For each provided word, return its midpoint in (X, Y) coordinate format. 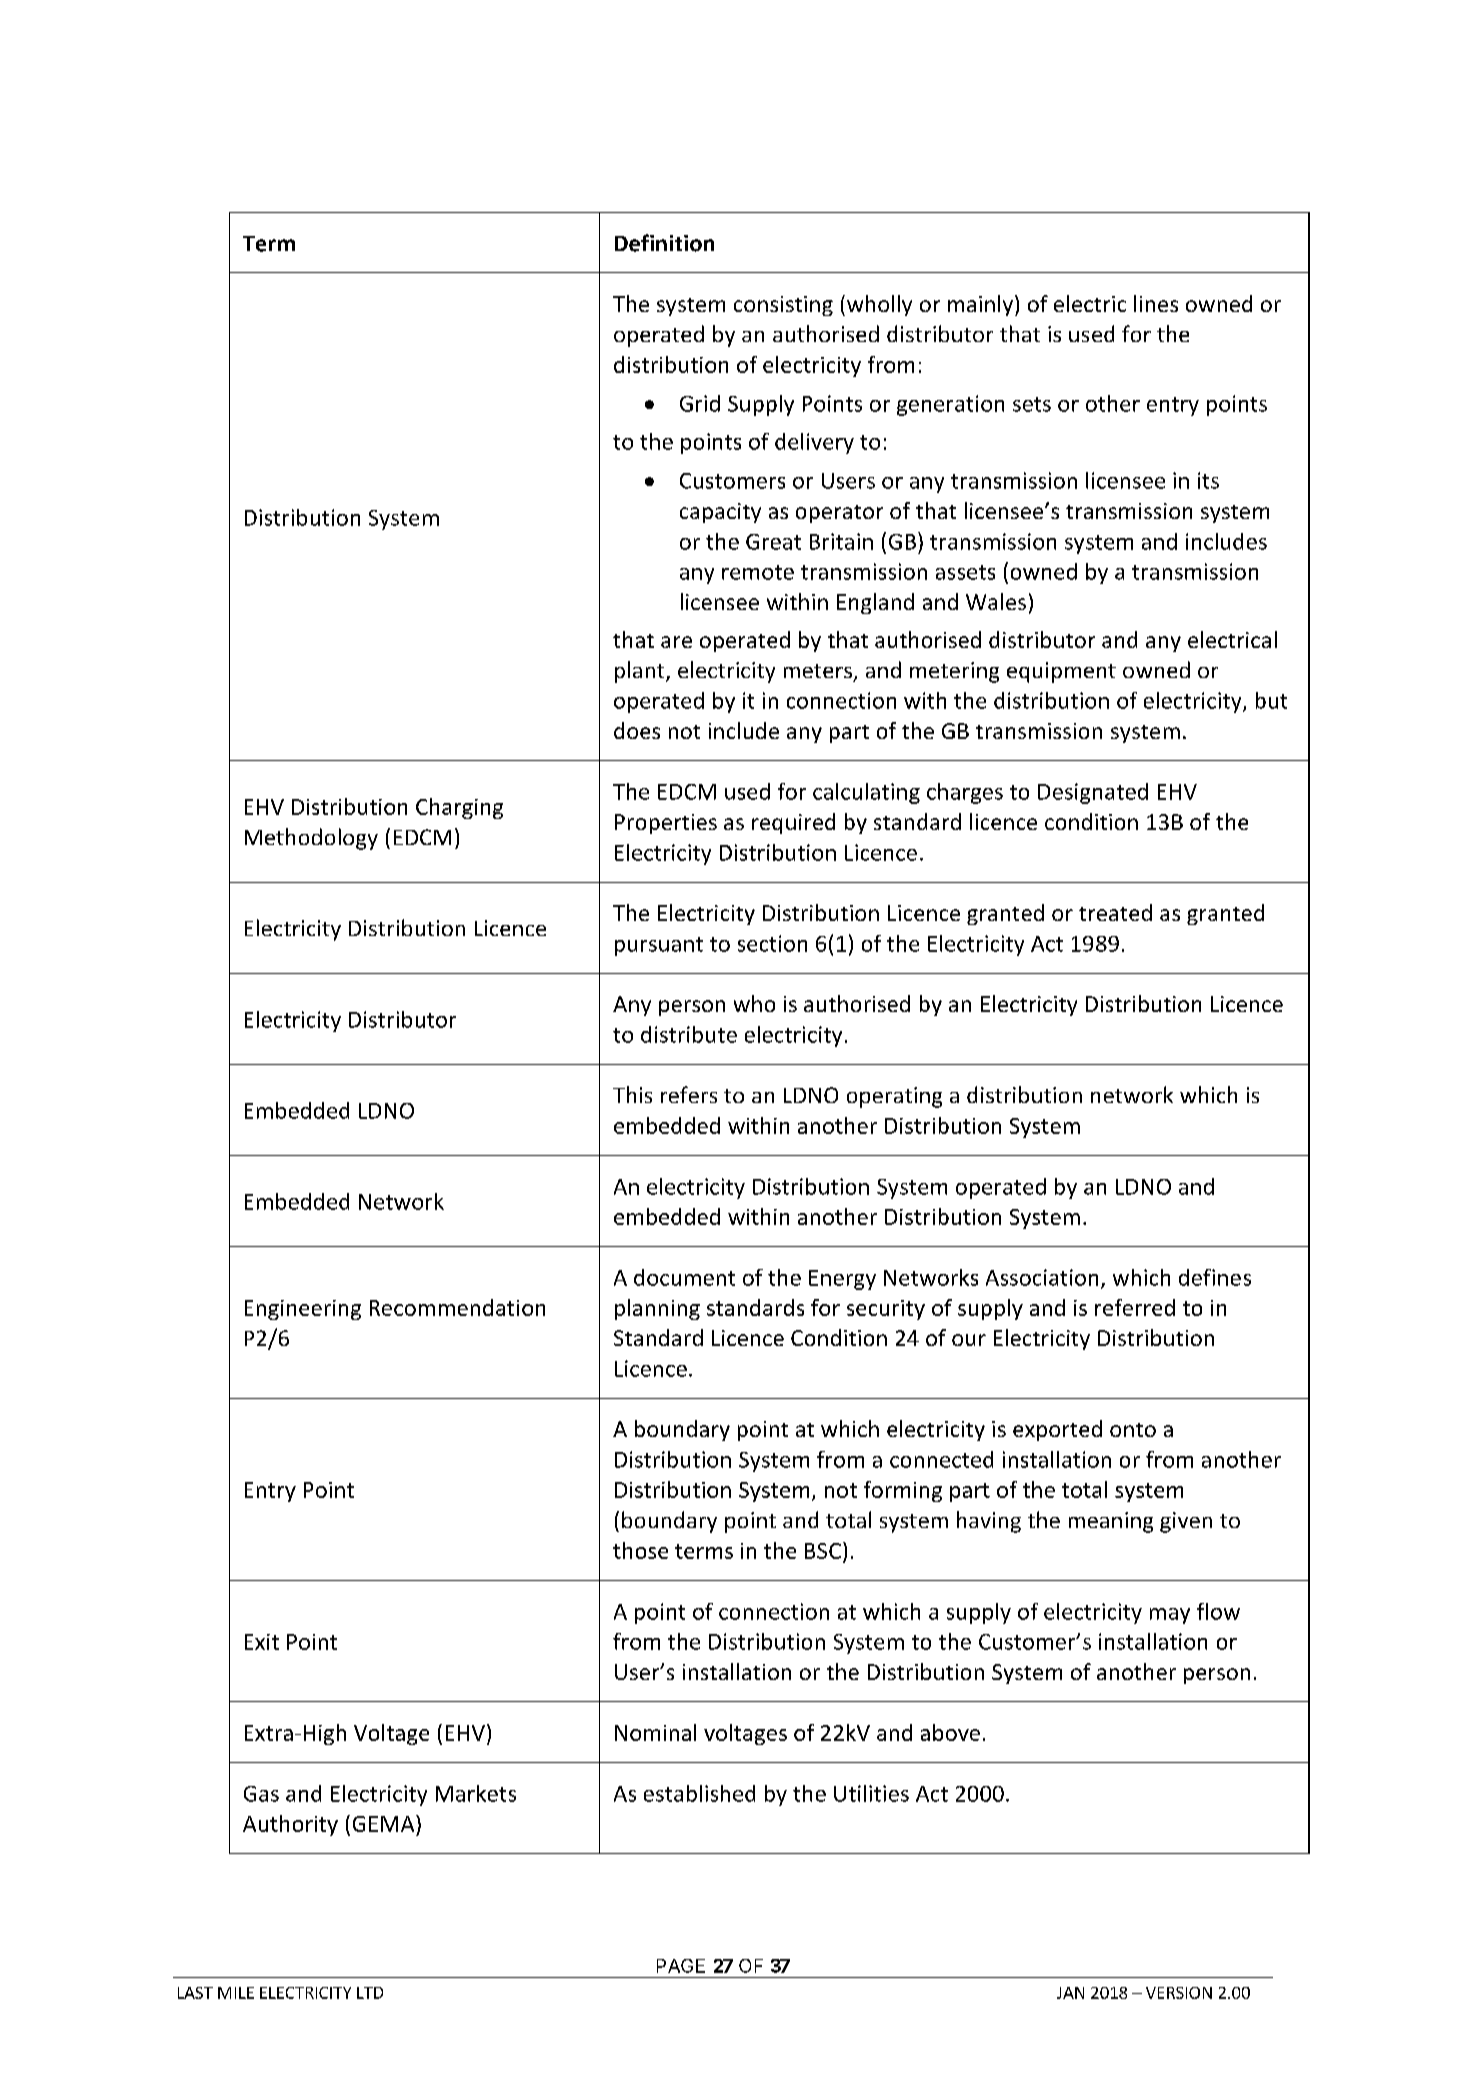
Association (1042, 1277)
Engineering (303, 1310)
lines (1156, 303)
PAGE (681, 1966)
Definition (664, 243)
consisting (783, 306)
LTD (370, 1993)
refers (689, 1094)
